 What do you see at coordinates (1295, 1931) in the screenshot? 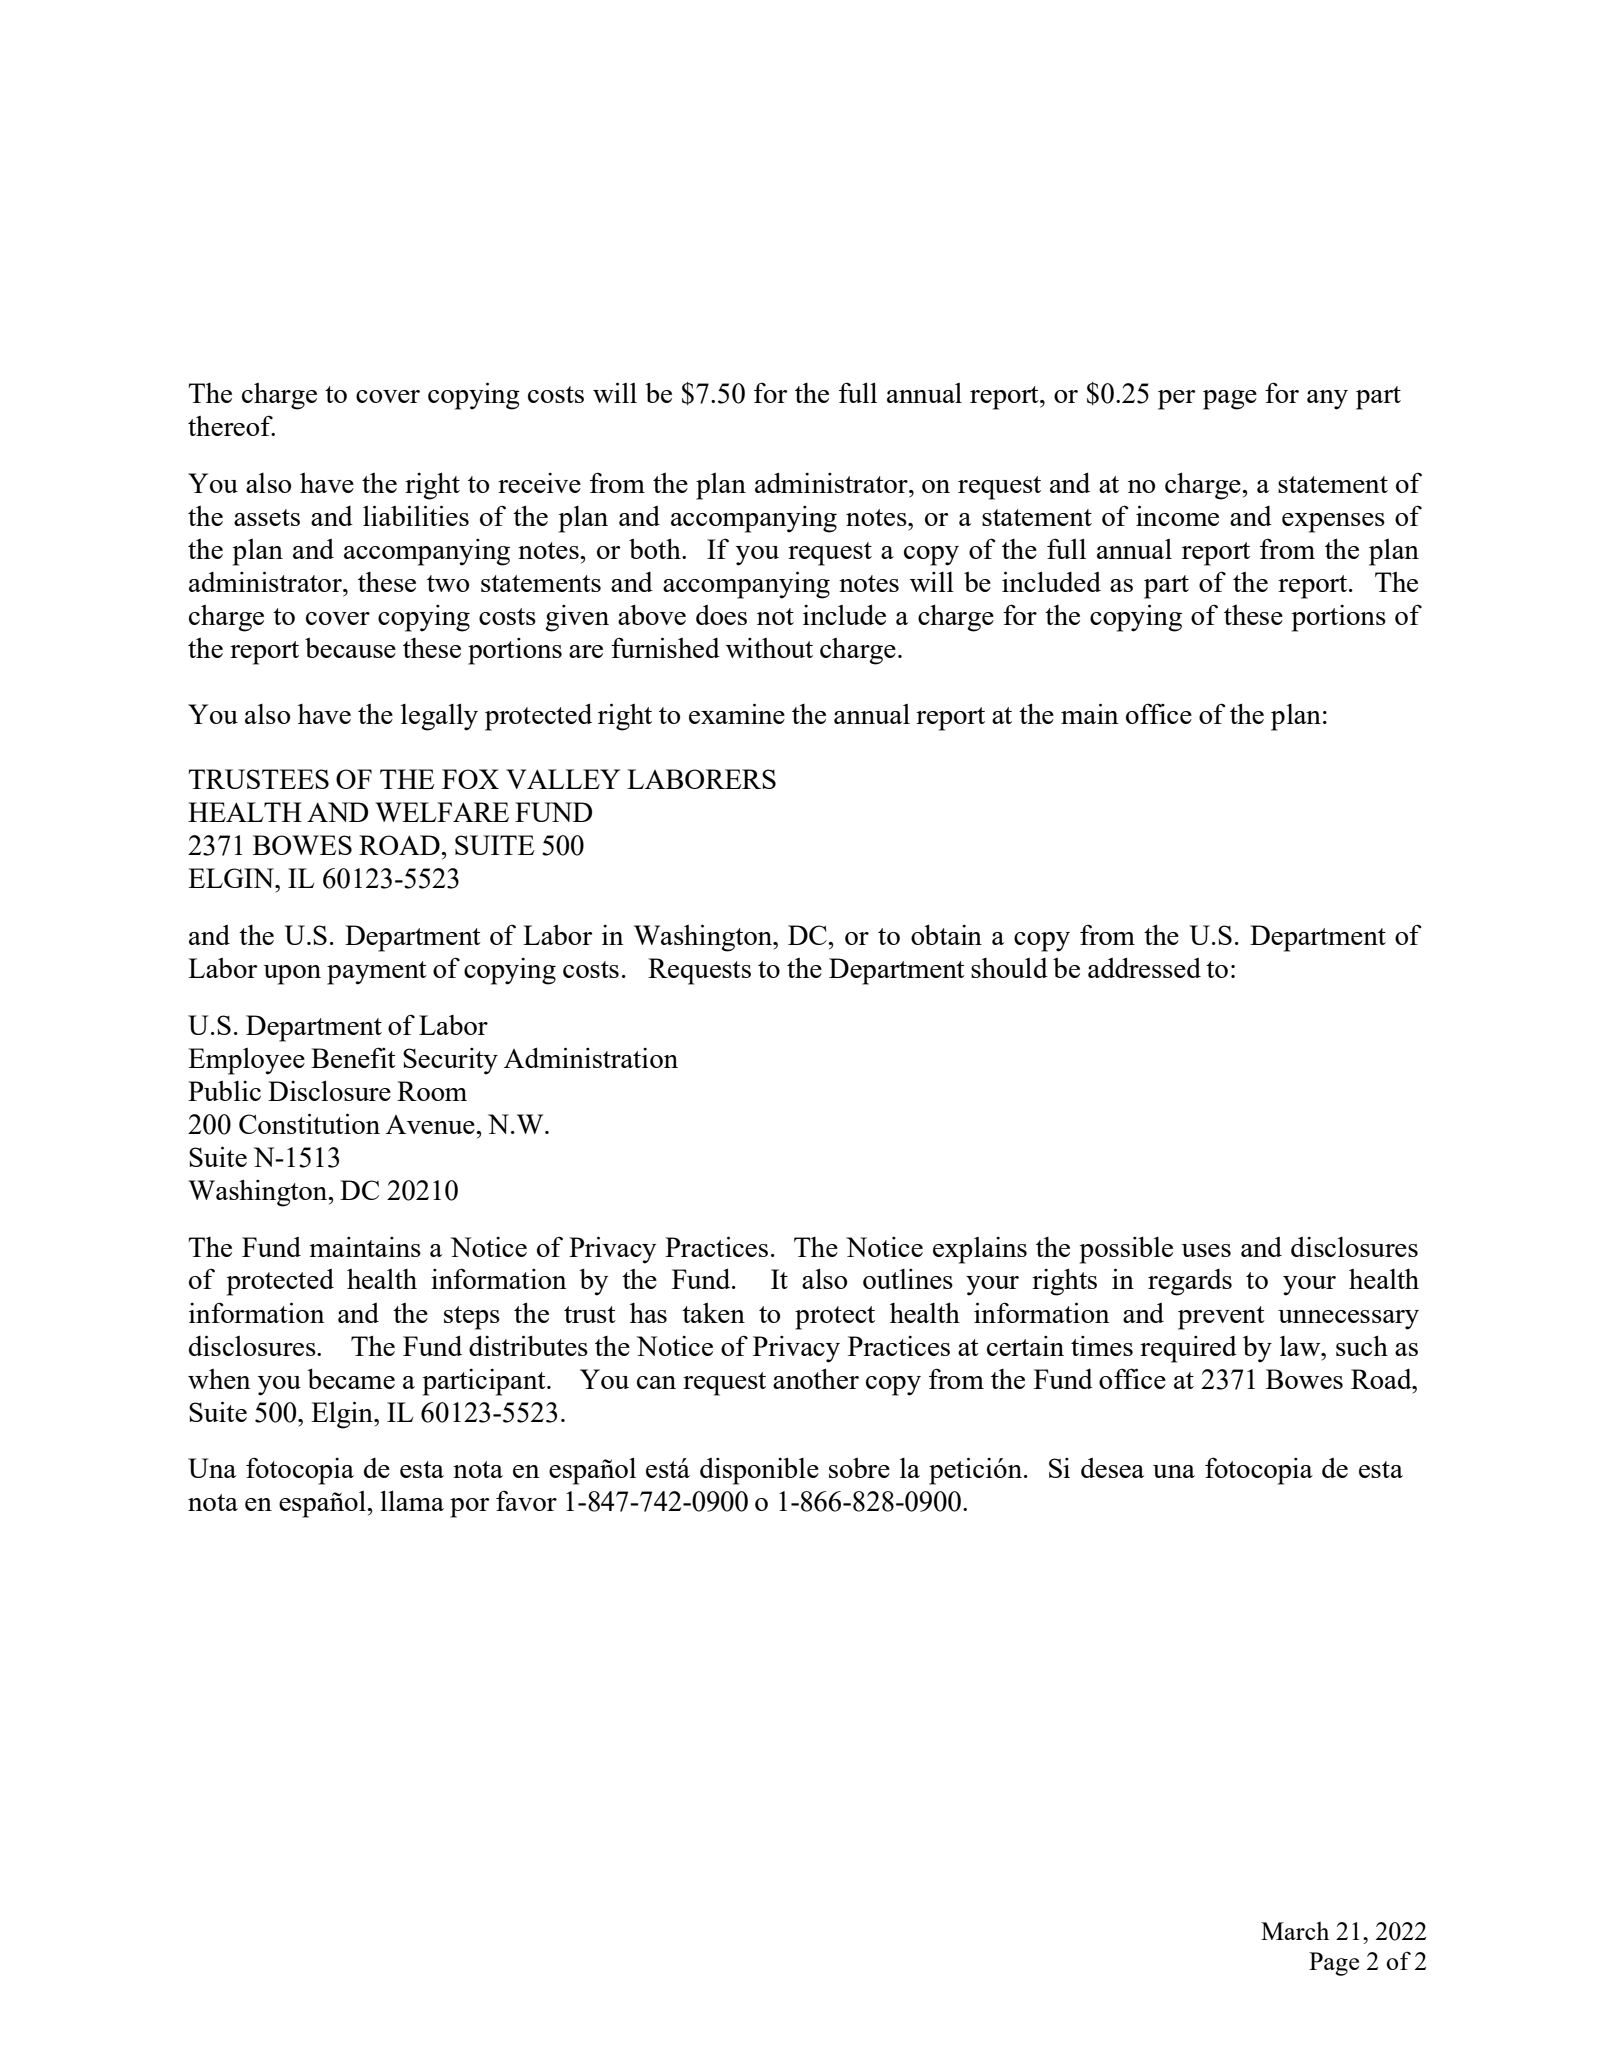
I see `March` at bounding box center [1295, 1931].
